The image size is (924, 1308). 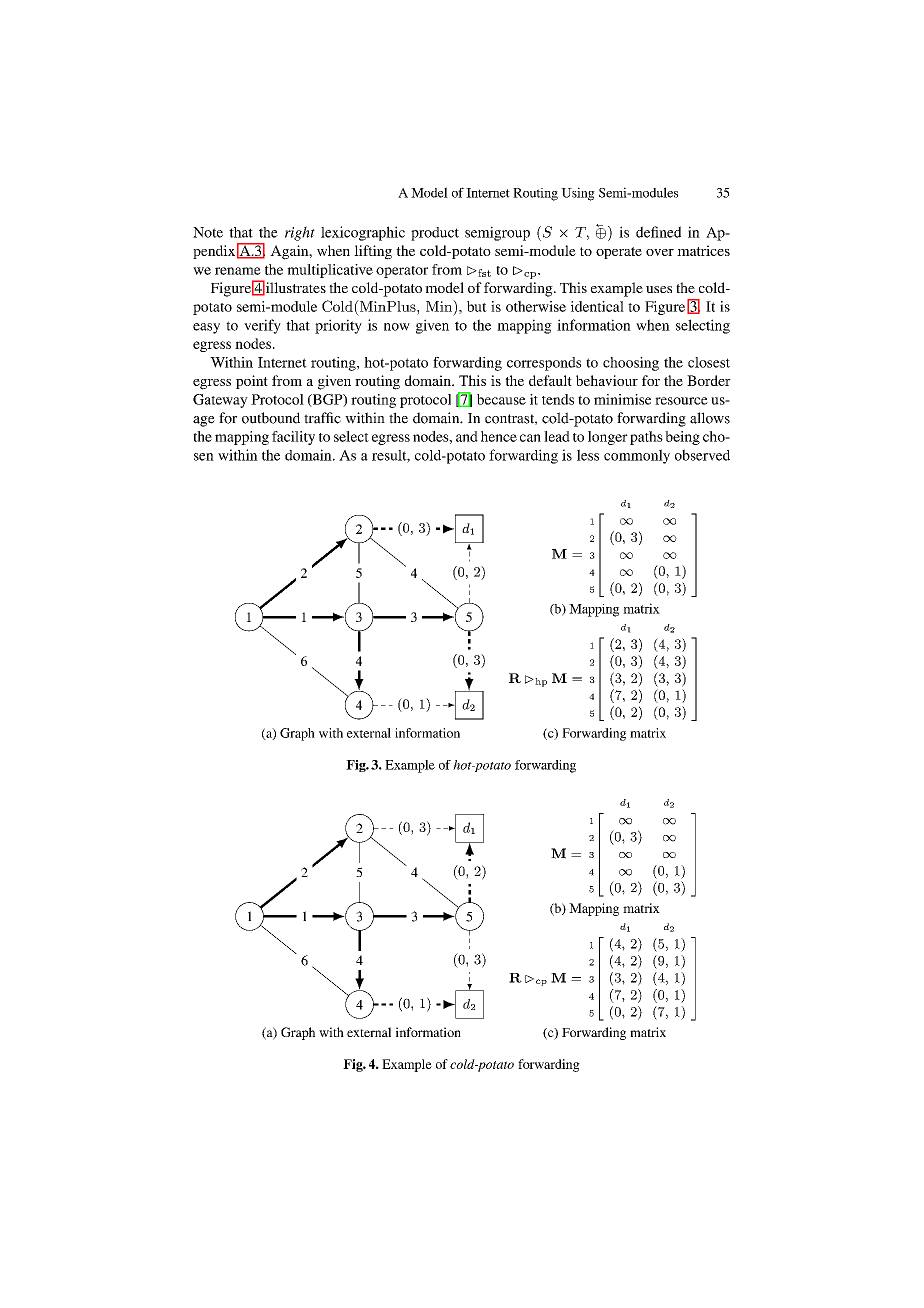 I want to click on easy, so click(x=206, y=328).
